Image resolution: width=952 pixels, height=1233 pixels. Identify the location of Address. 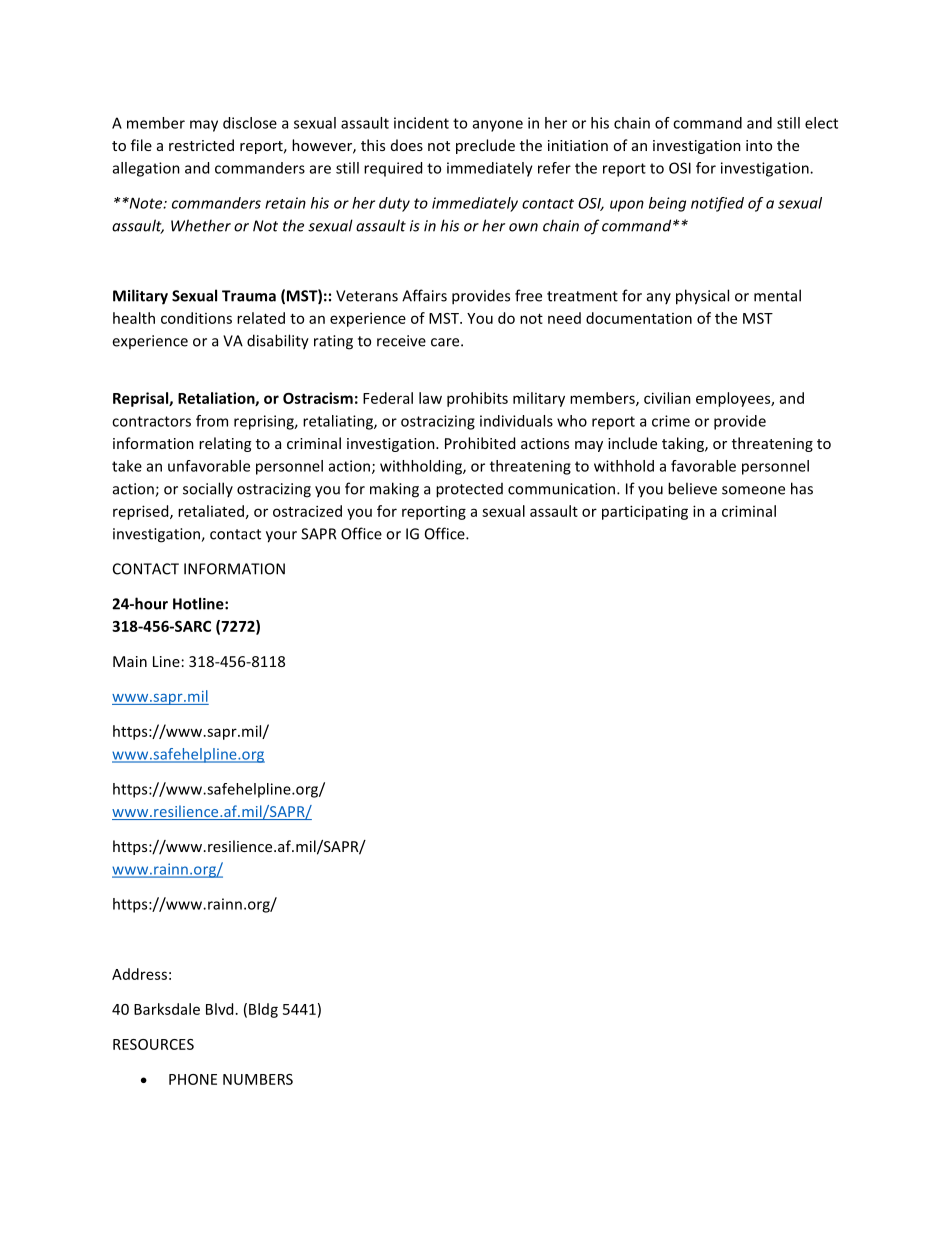
(139, 974).
